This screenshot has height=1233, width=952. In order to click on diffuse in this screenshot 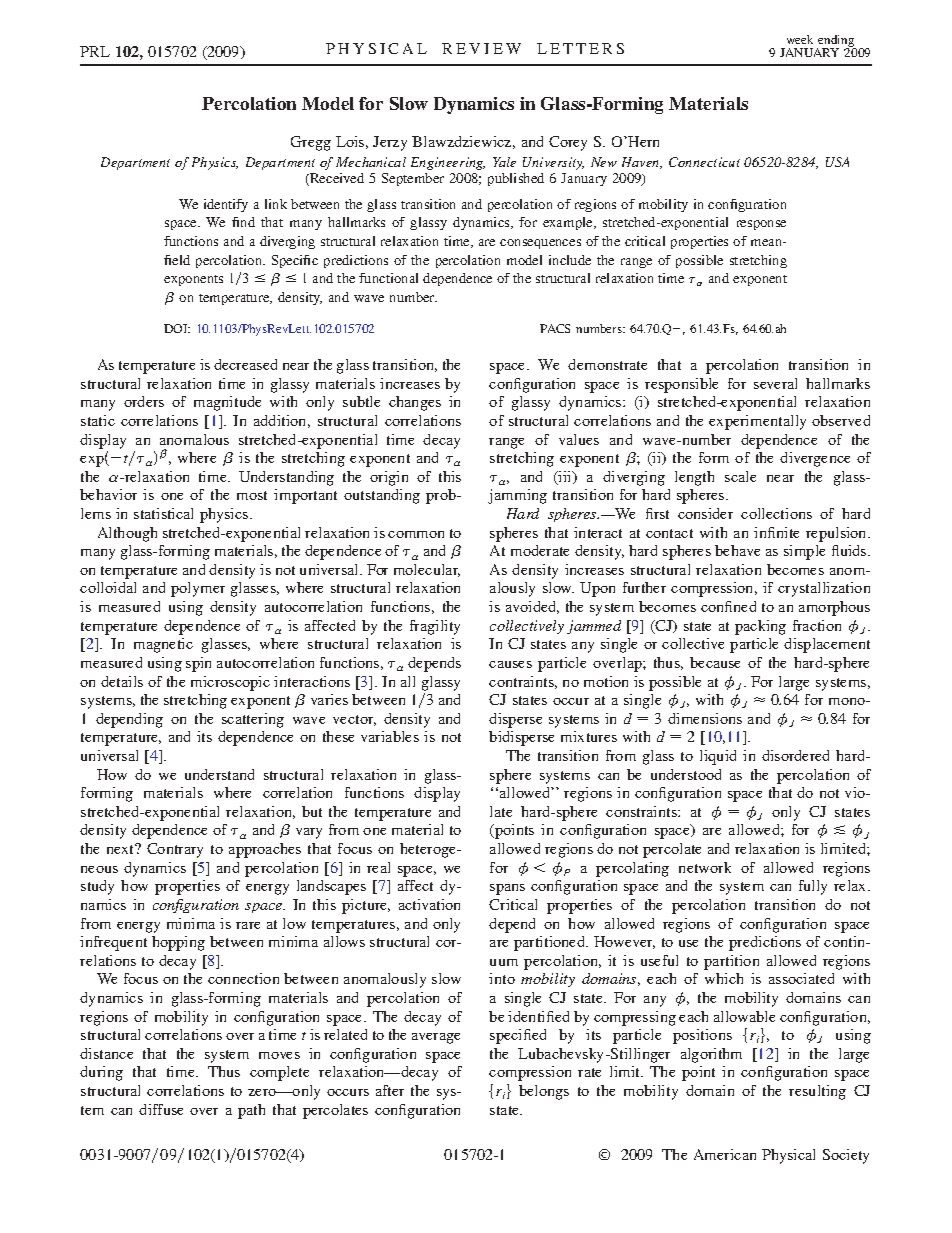, I will do `click(161, 1109)`.
